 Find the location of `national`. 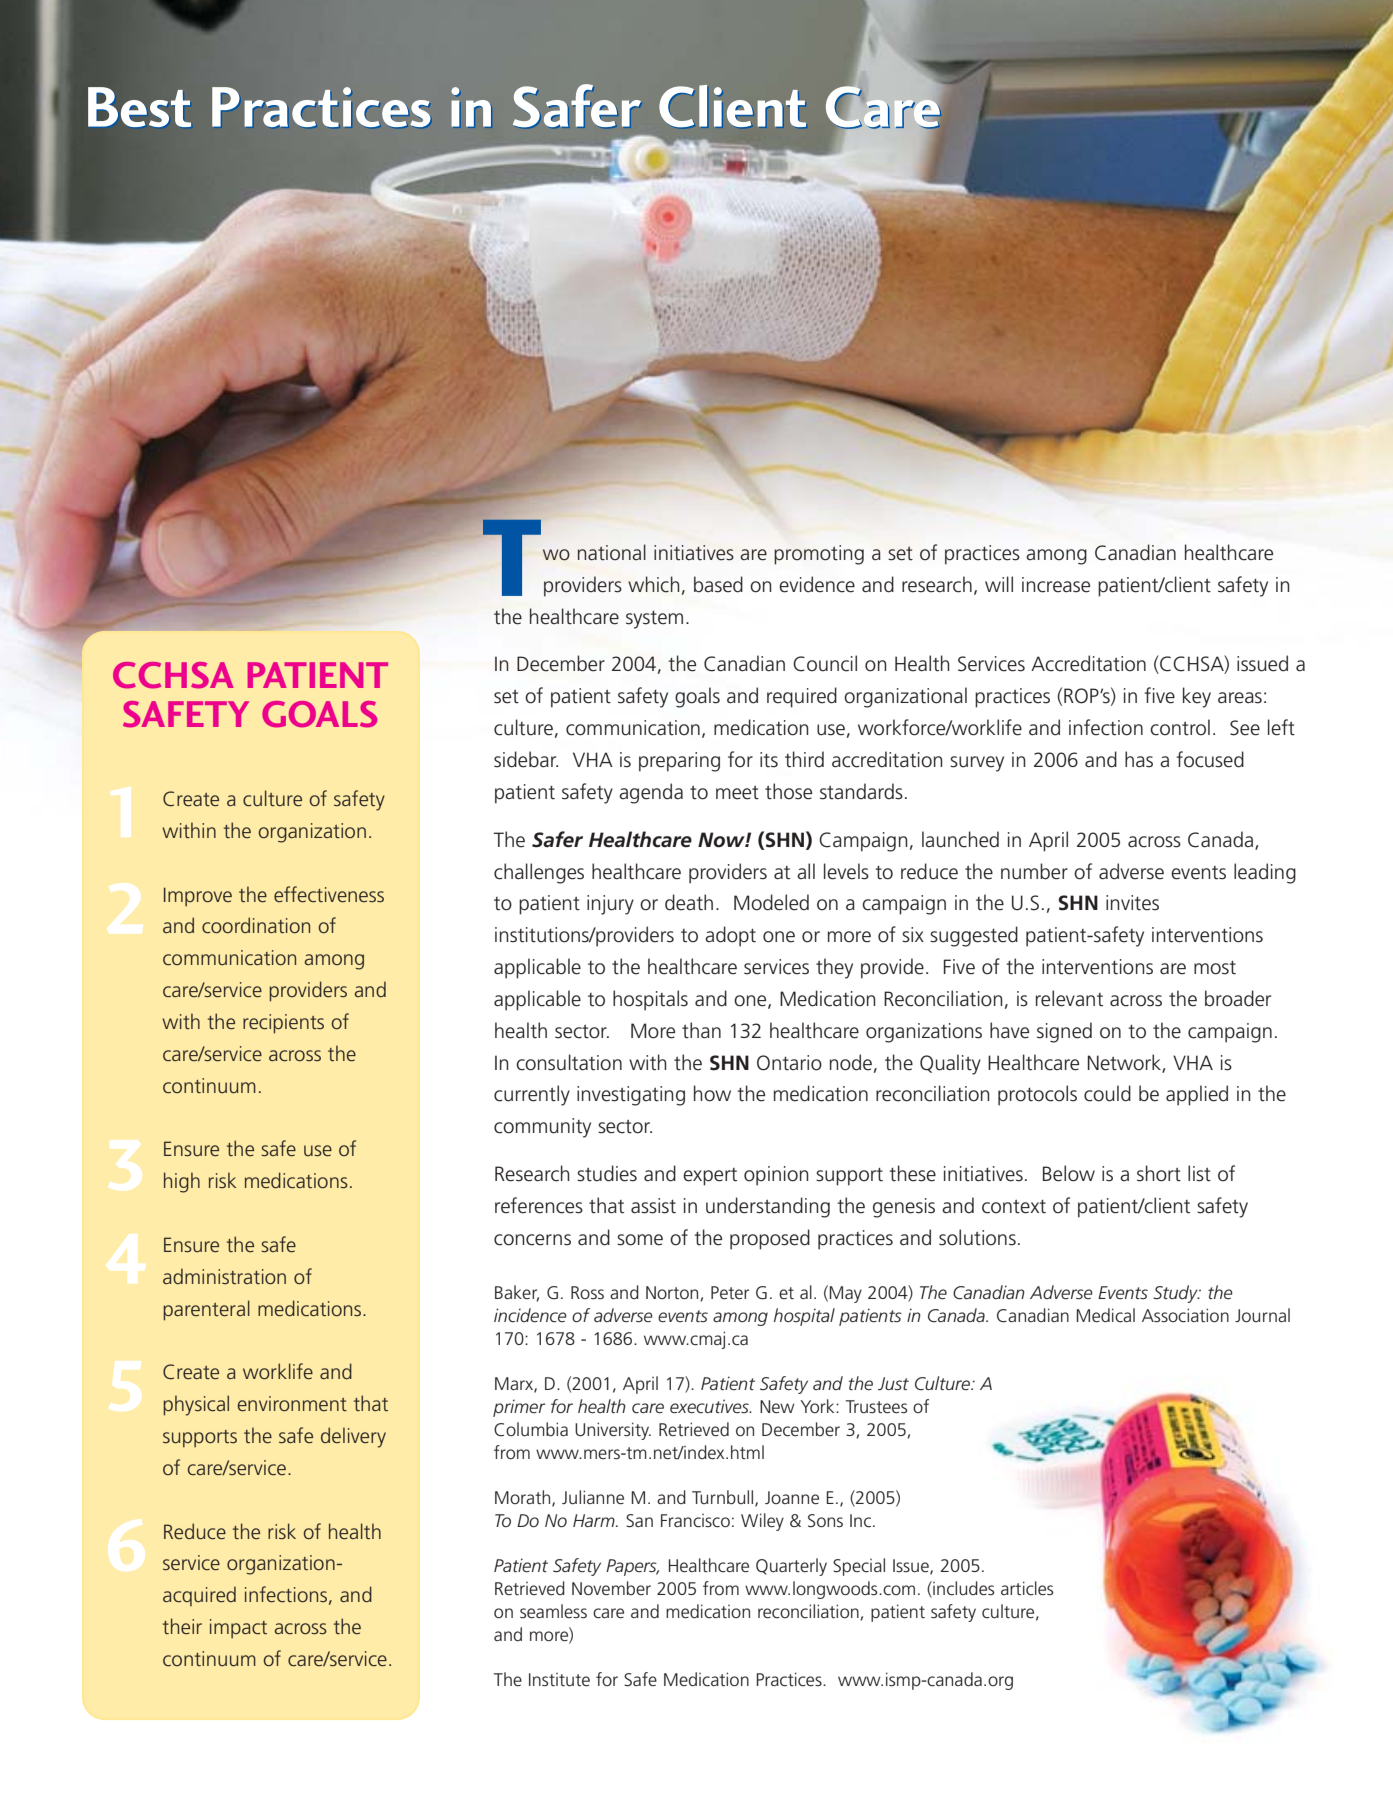

national is located at coordinates (612, 552).
